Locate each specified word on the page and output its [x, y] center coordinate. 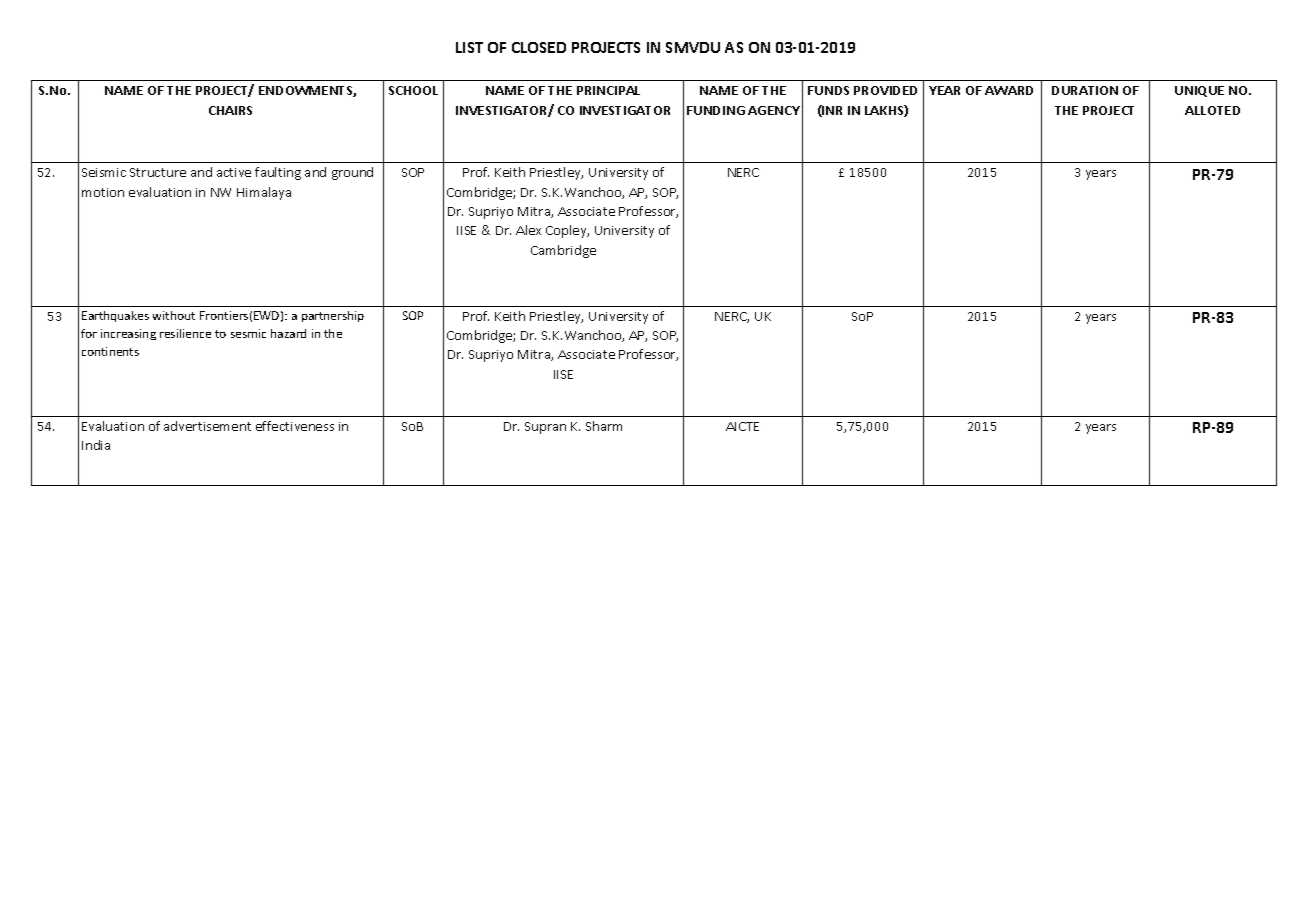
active [234, 172]
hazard [288, 333]
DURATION [1085, 90]
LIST [469, 47]
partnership [333, 316]
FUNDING [716, 110]
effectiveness [295, 426]
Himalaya [264, 193]
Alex [528, 230]
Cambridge [563, 251]
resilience [185, 333]
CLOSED [539, 47]
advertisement [207, 426]
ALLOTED [1212, 110]
